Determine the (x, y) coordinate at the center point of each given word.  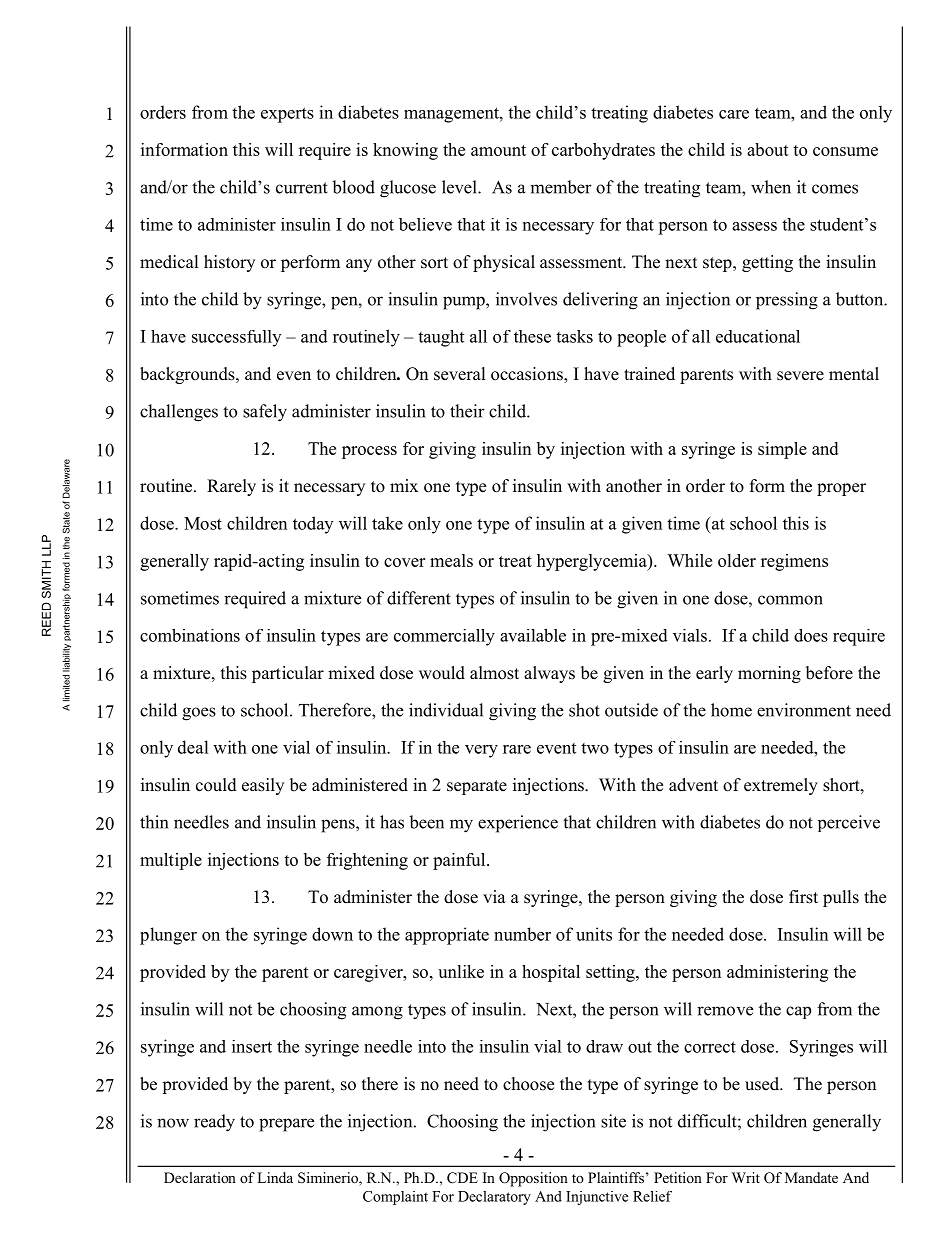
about (768, 149)
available (533, 635)
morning (769, 674)
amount (498, 150)
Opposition (533, 1179)
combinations (190, 635)
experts (287, 115)
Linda (275, 1177)
